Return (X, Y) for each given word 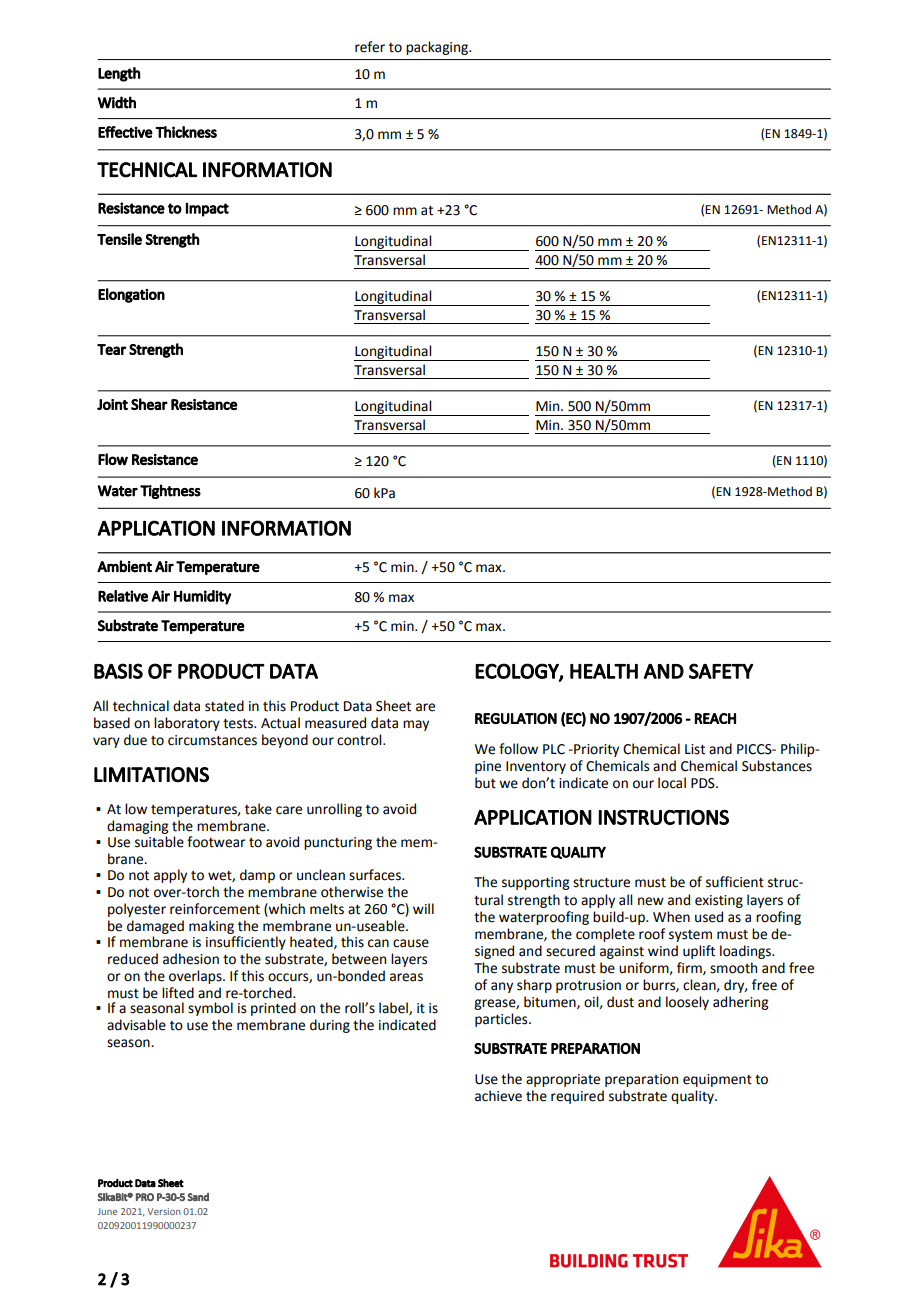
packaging (438, 48)
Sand (198, 1197)
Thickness (186, 132)
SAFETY (721, 671)
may (416, 725)
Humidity (202, 597)
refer (370, 47)
